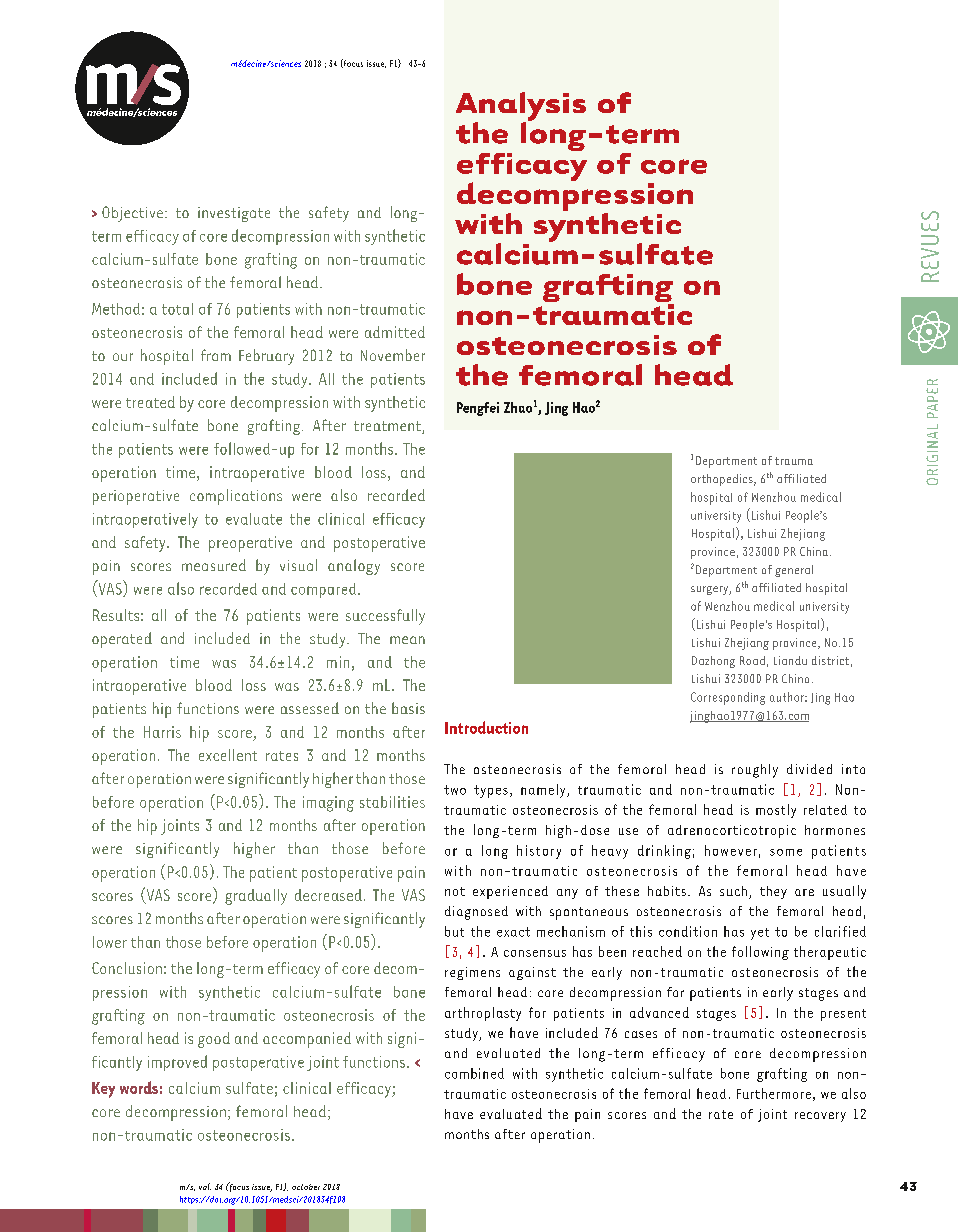 This screenshot has height=1232, width=958. Describe the element at coordinates (388, 427) in the screenshot. I see `treatment` at that location.
